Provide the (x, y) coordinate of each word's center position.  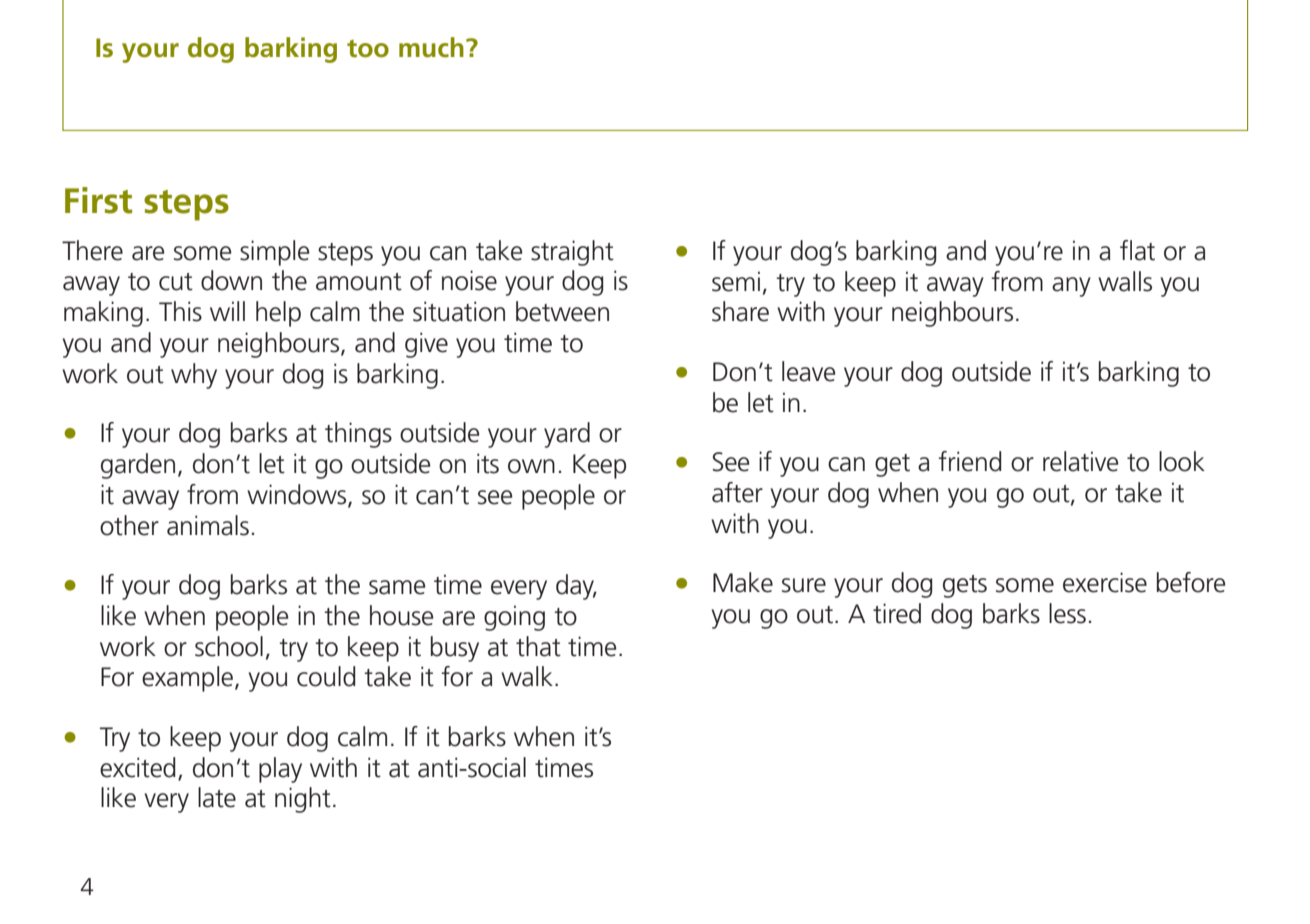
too (368, 49)
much (431, 47)
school (229, 646)
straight (572, 253)
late (217, 797)
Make (743, 582)
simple (275, 253)
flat (1137, 250)
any (1071, 287)
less (1067, 613)
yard (567, 435)
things (358, 435)
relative (1081, 461)
